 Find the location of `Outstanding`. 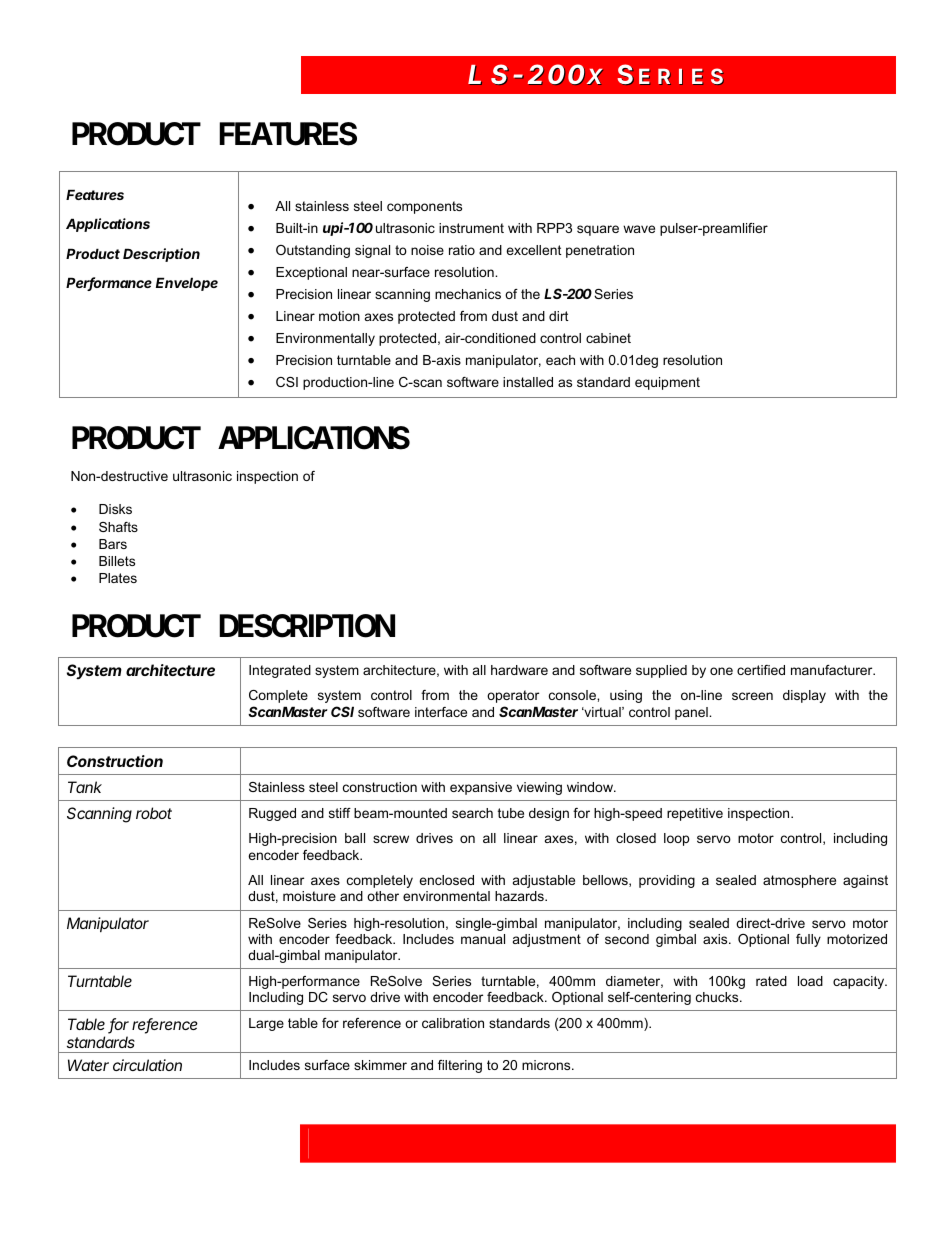

Outstanding is located at coordinates (313, 251).
